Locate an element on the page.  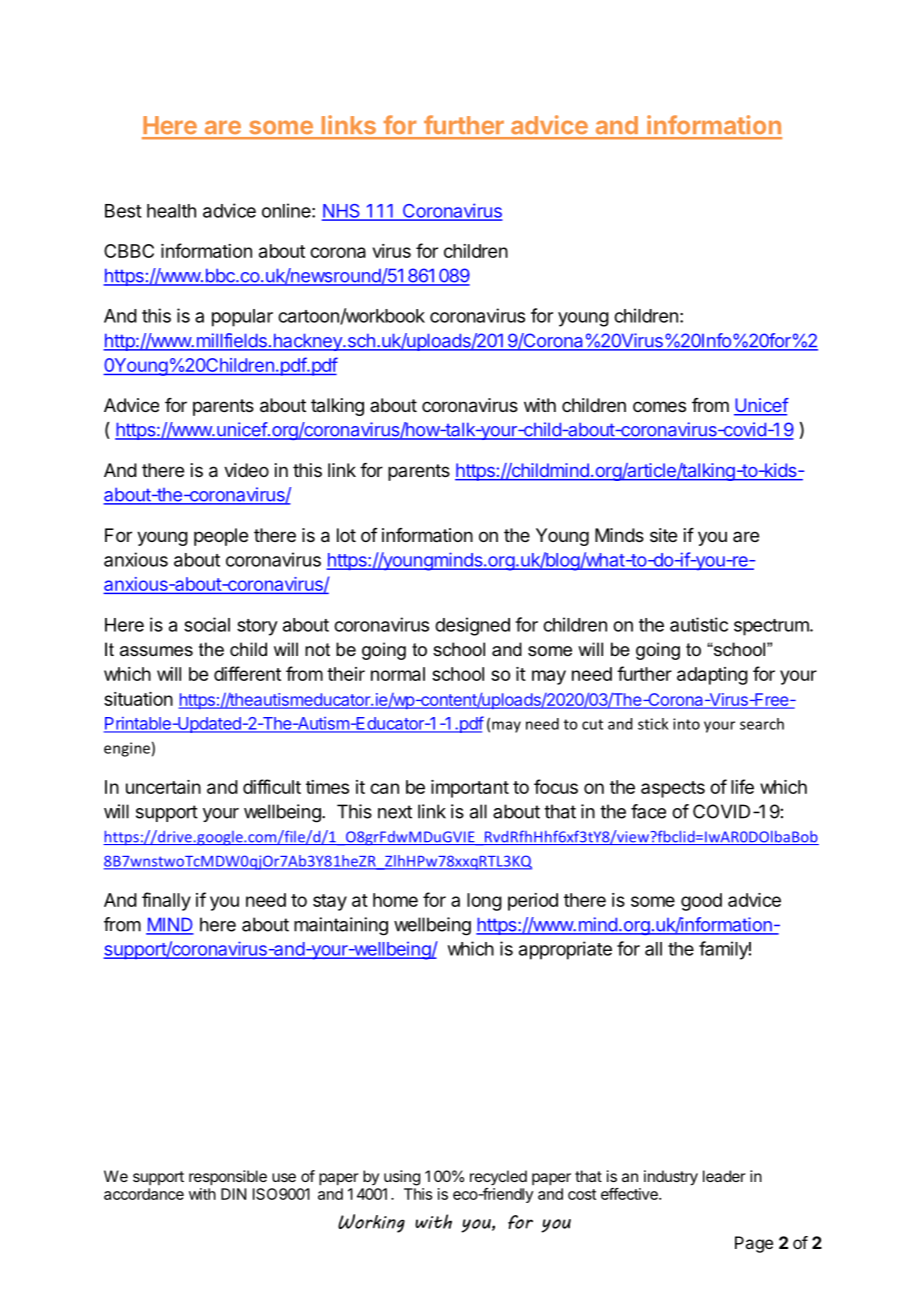
using is located at coordinates (402, 1178).
